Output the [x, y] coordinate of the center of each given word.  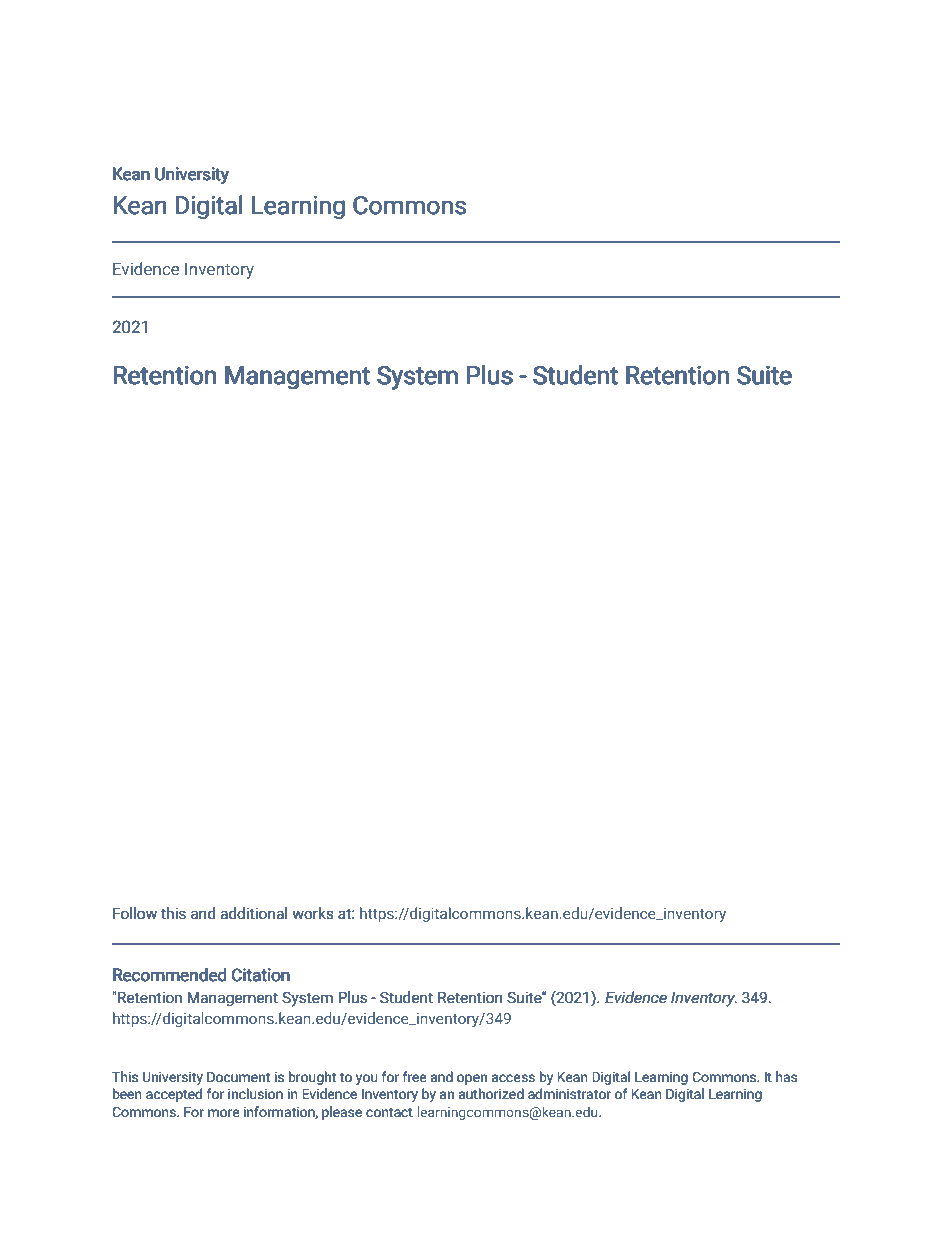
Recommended [170, 975]
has [787, 1077]
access [513, 1078]
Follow [135, 913]
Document [238, 1077]
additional [253, 913]
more [224, 1113]
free [415, 1077]
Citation [261, 975]
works [313, 913]
